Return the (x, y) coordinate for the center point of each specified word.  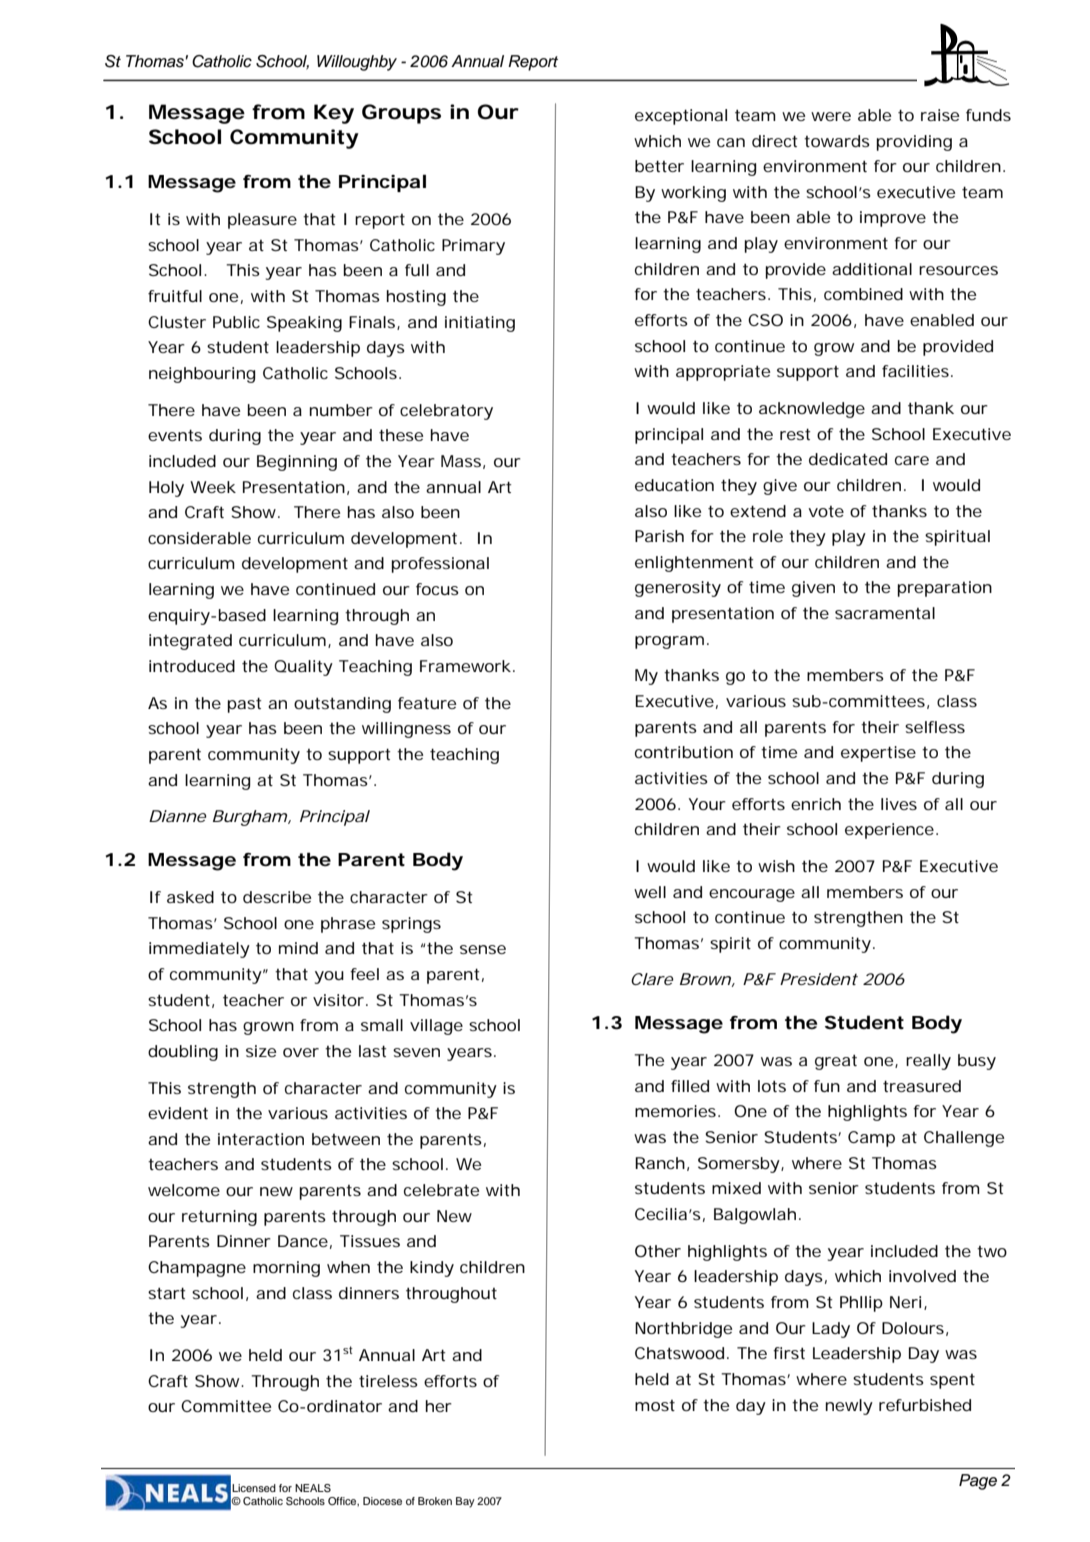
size (261, 1051)
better (659, 166)
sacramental (885, 613)
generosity (678, 589)
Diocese (382, 1501)
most (655, 1405)
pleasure (262, 221)
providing (914, 143)
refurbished (925, 1405)
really (928, 1062)
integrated (190, 642)
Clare (652, 979)
